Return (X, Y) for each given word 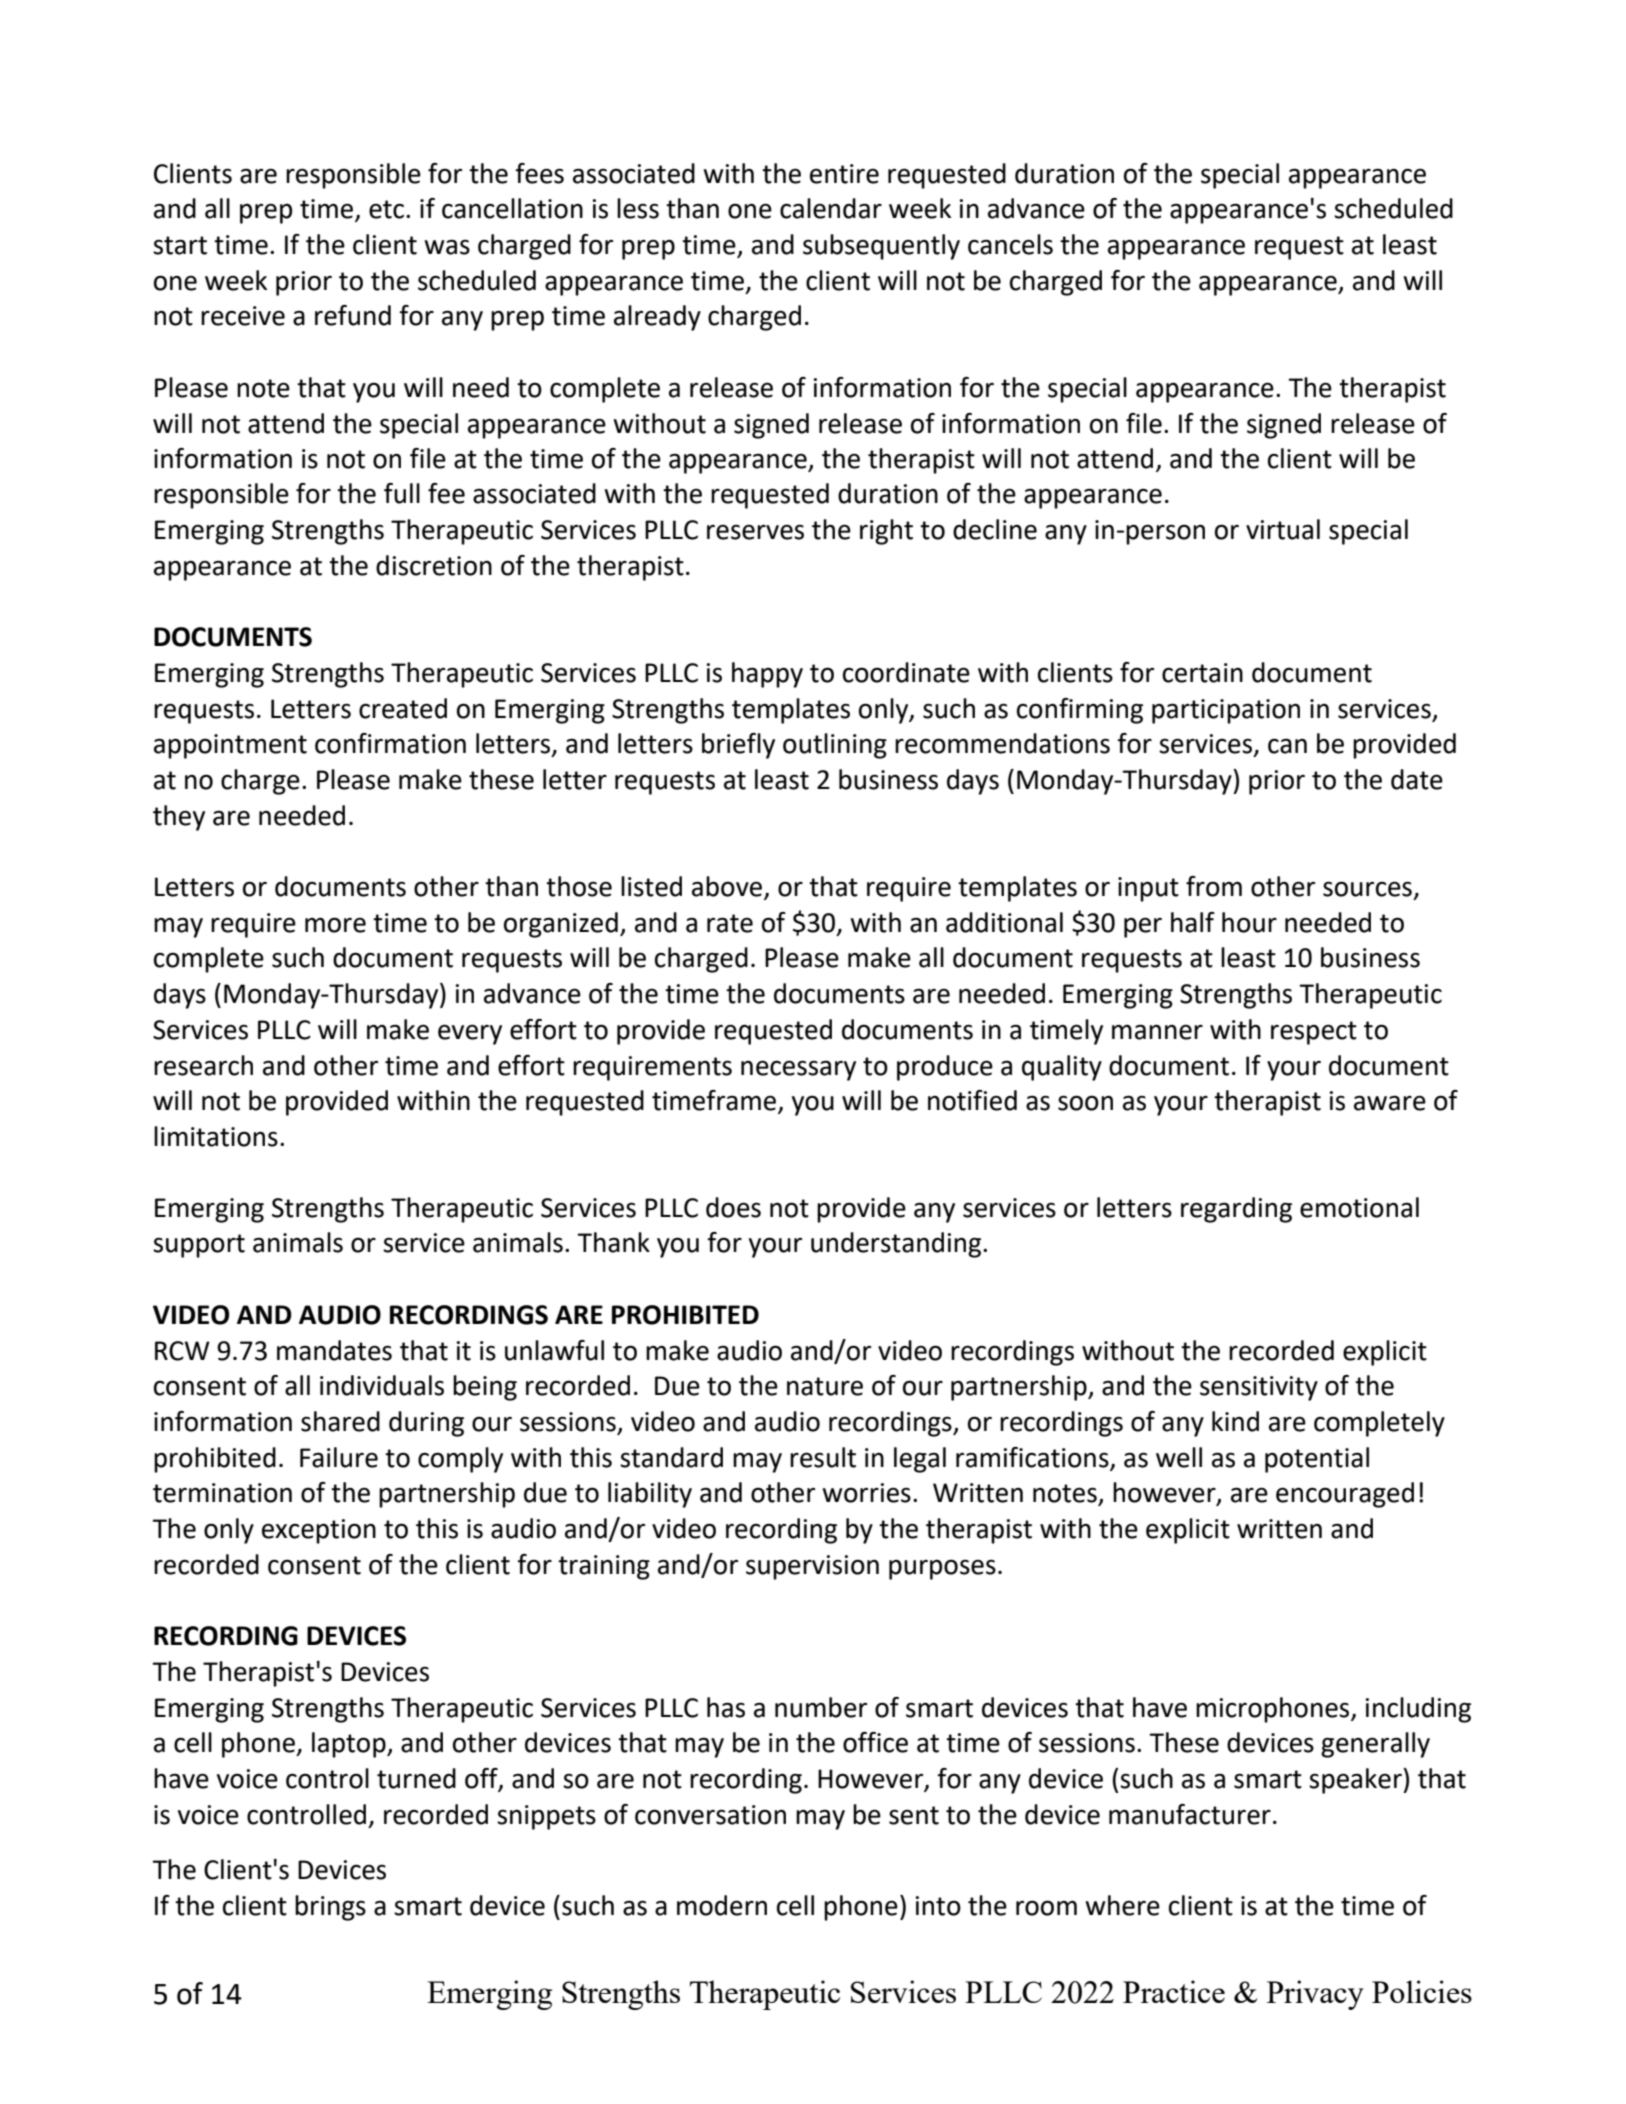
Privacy (1315, 1995)
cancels (1010, 244)
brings (330, 1908)
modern (722, 1905)
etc (388, 209)
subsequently (881, 247)
